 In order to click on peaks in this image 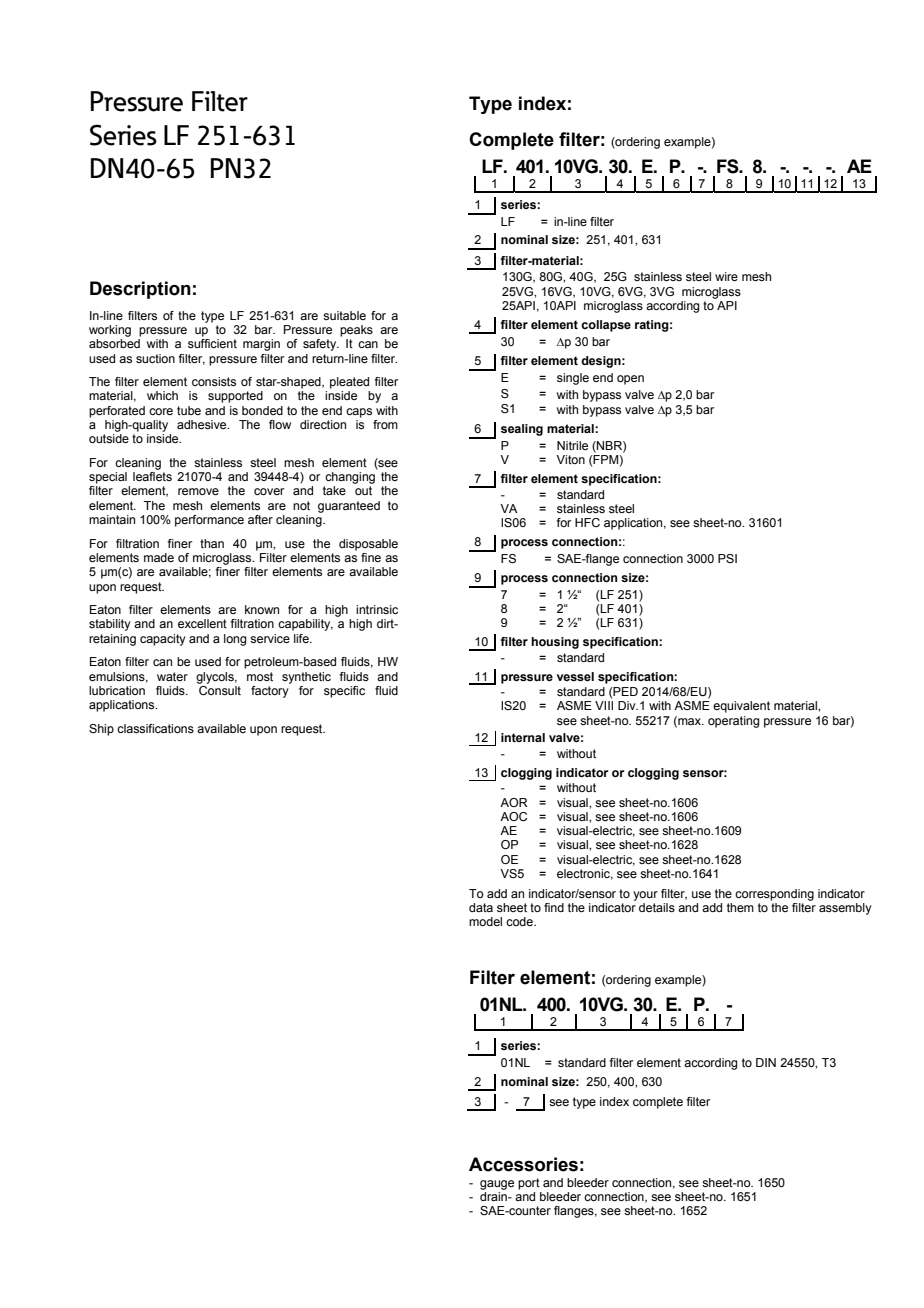, I will do `click(356, 331)`.
